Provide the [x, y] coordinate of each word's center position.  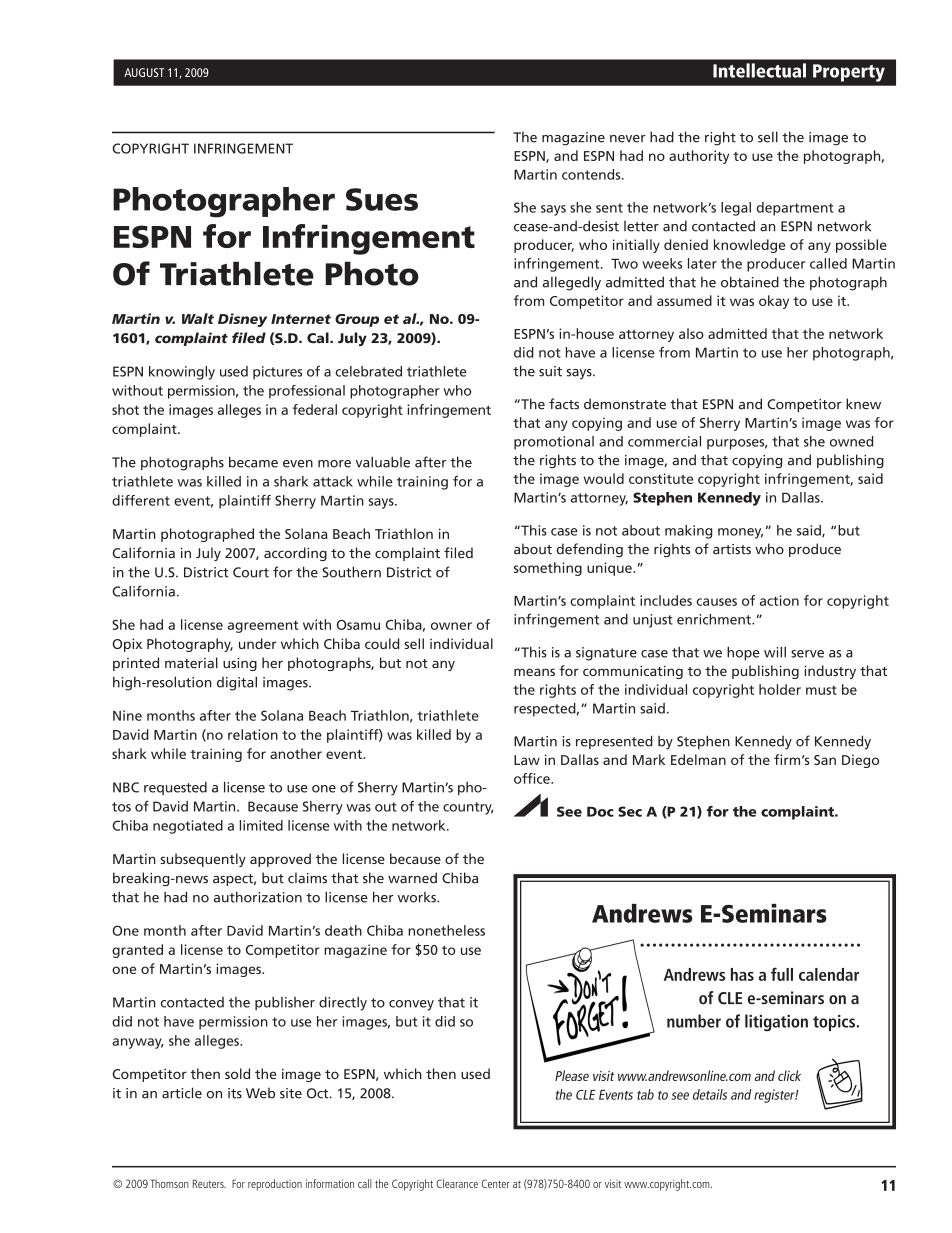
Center [496, 1183]
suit [550, 371]
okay [774, 302]
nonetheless [446, 930]
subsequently [203, 860]
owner [451, 626]
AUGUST [144, 72]
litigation [776, 1022]
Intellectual [759, 70]
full [782, 974]
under [258, 643]
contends [592, 174]
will [775, 652]
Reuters [209, 1183]
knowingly [182, 373]
